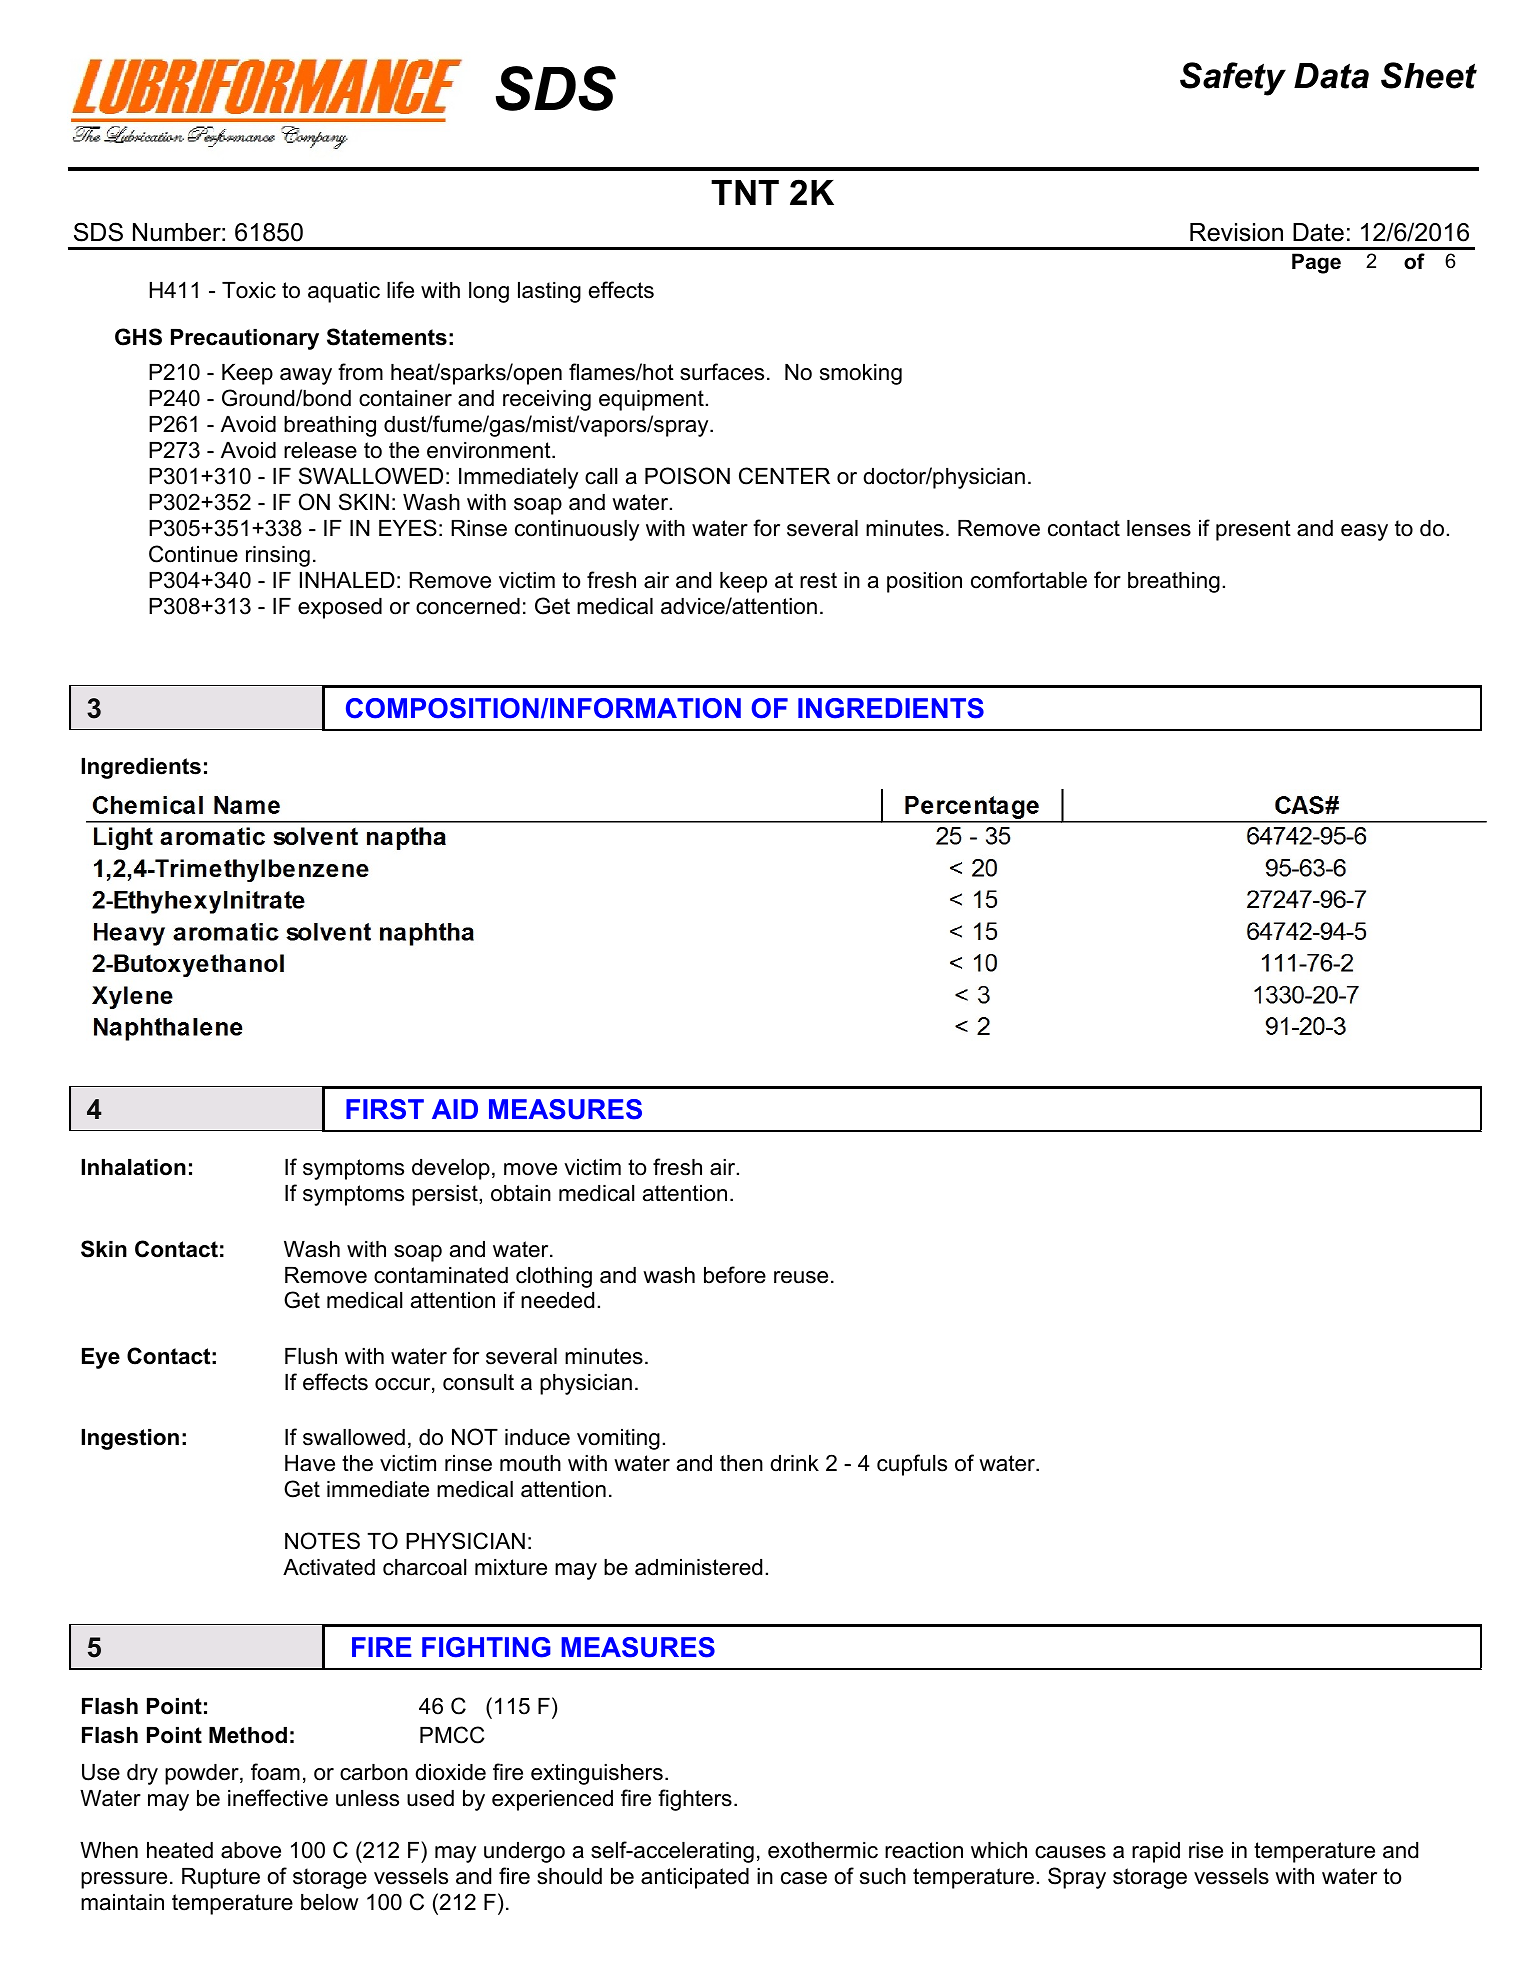 This page has height=1987, width=1538. I want to click on Flush, so click(311, 1356).
